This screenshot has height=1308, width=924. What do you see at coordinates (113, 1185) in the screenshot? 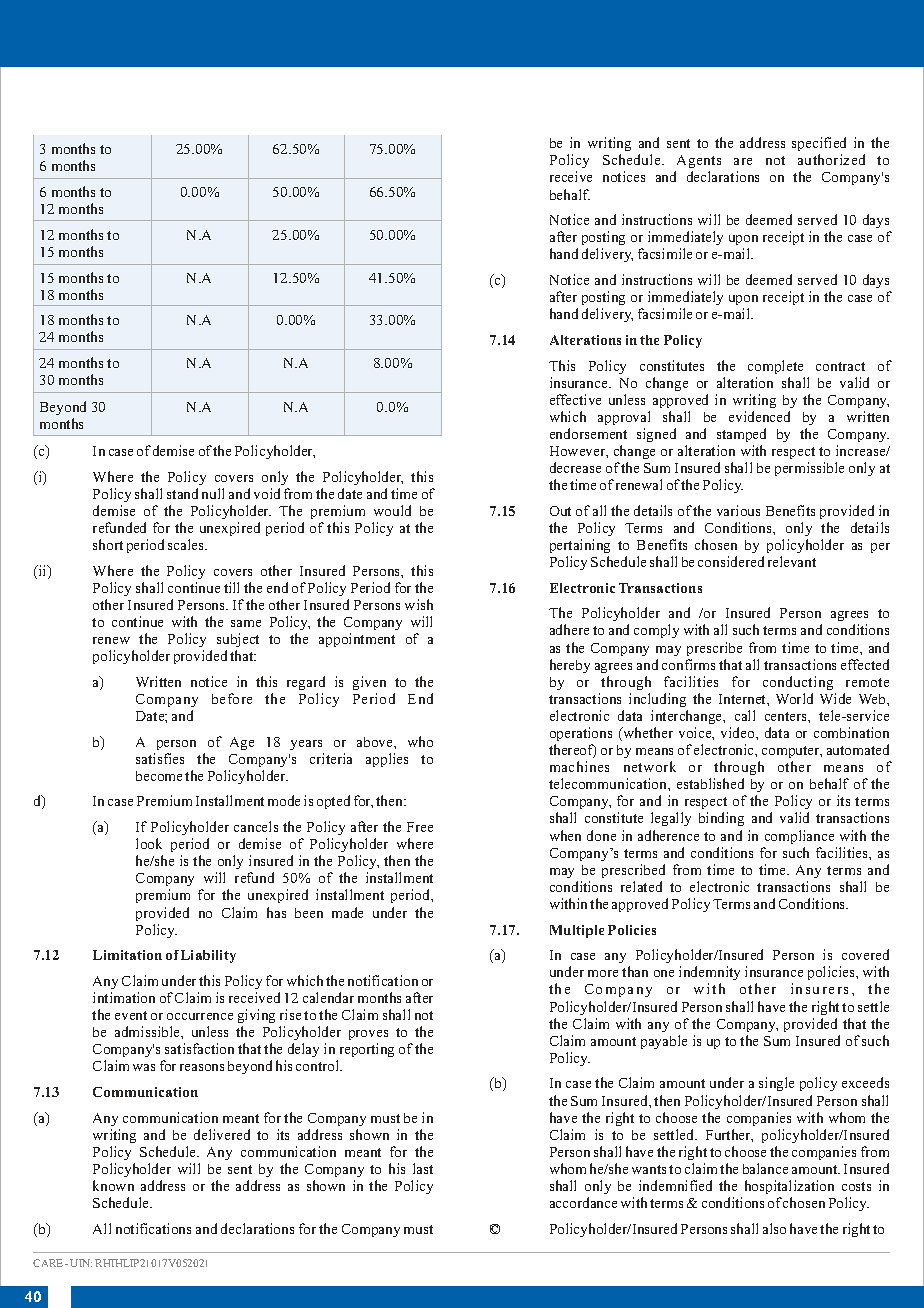
I see `known` at bounding box center [113, 1185].
